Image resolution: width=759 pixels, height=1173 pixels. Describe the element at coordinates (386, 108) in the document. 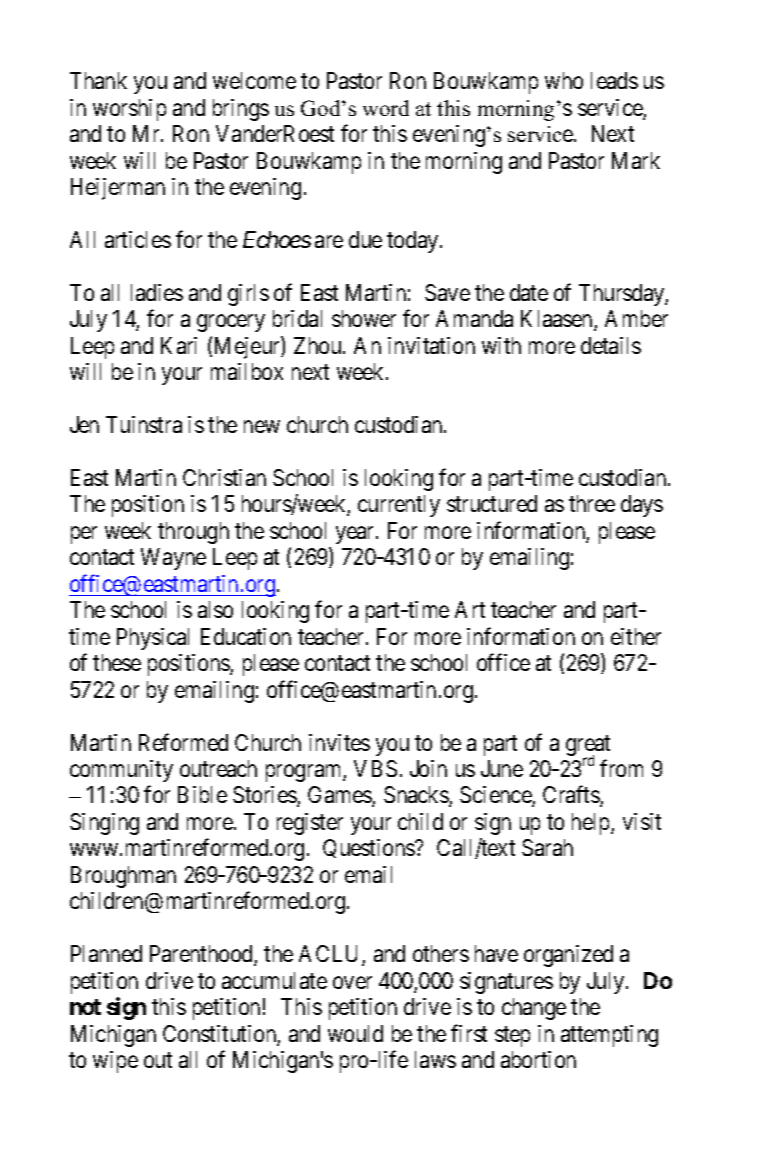

I see `word` at that location.
